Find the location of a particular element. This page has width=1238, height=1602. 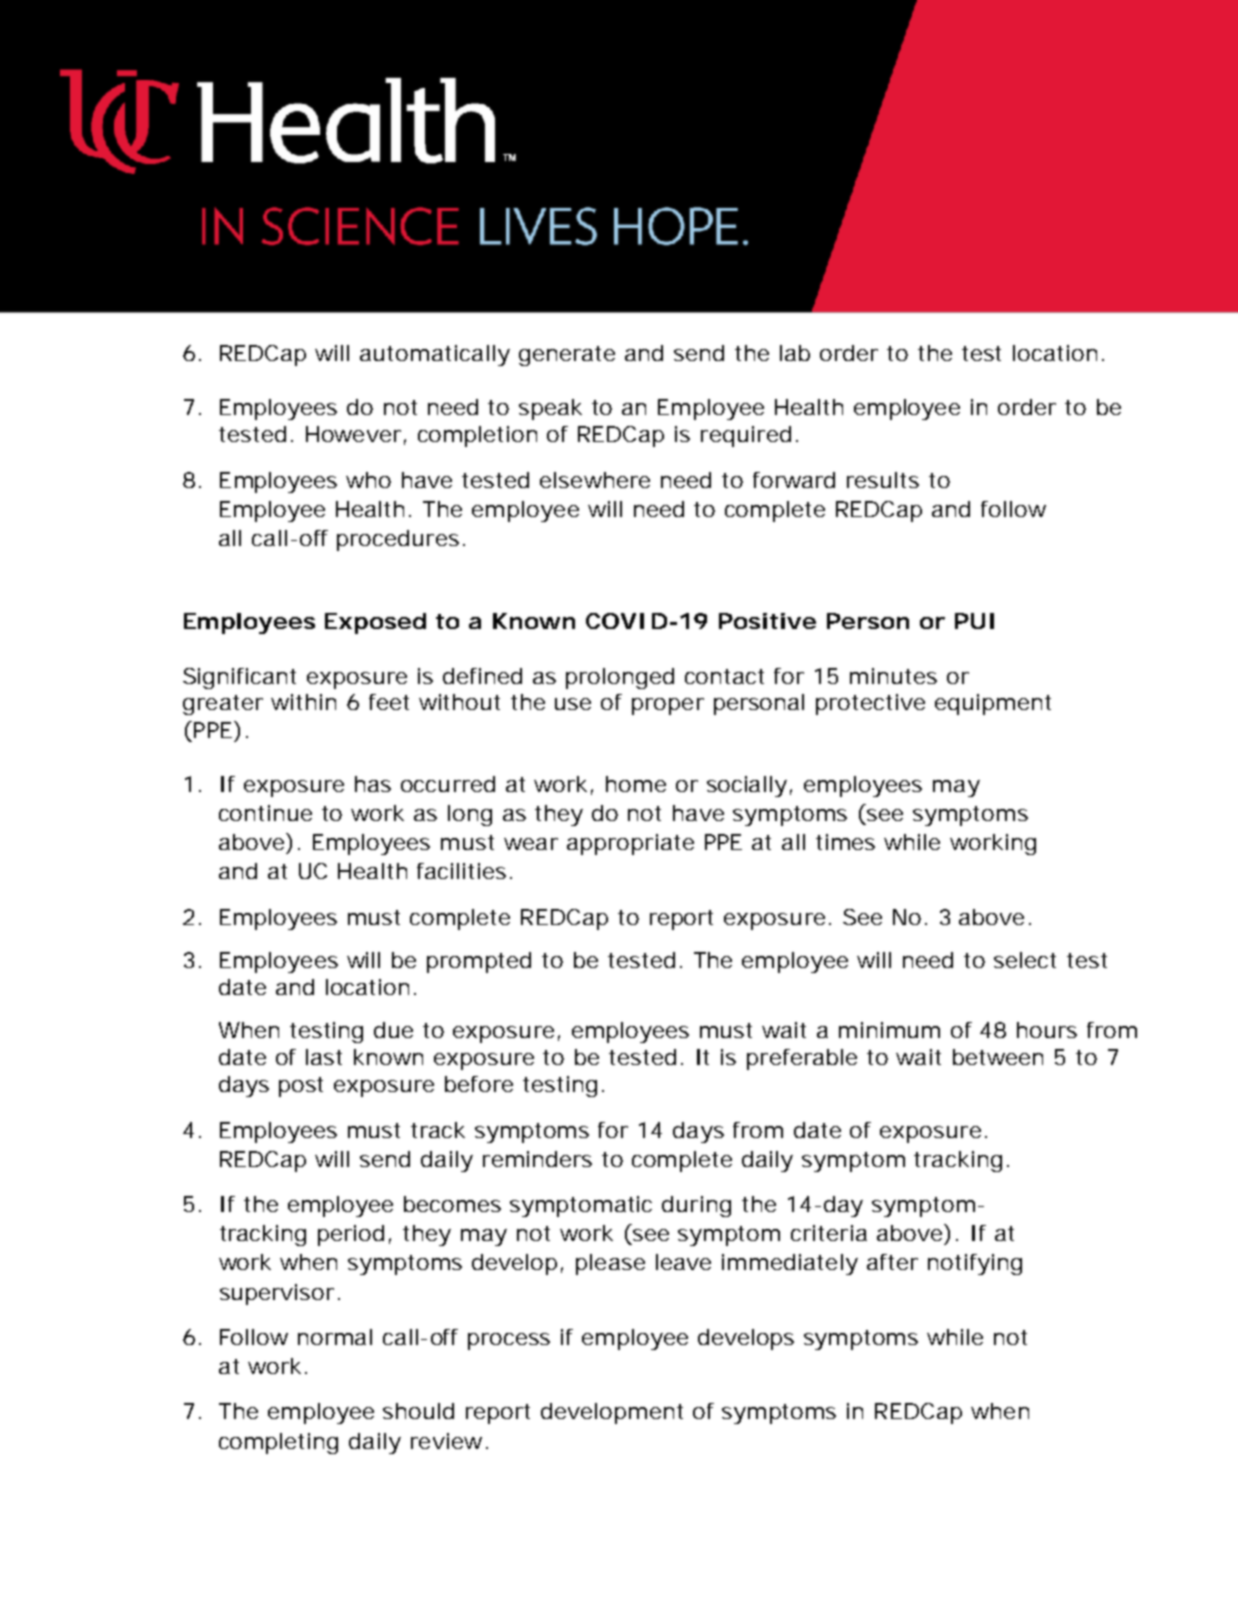

appropriate is located at coordinates (630, 844).
